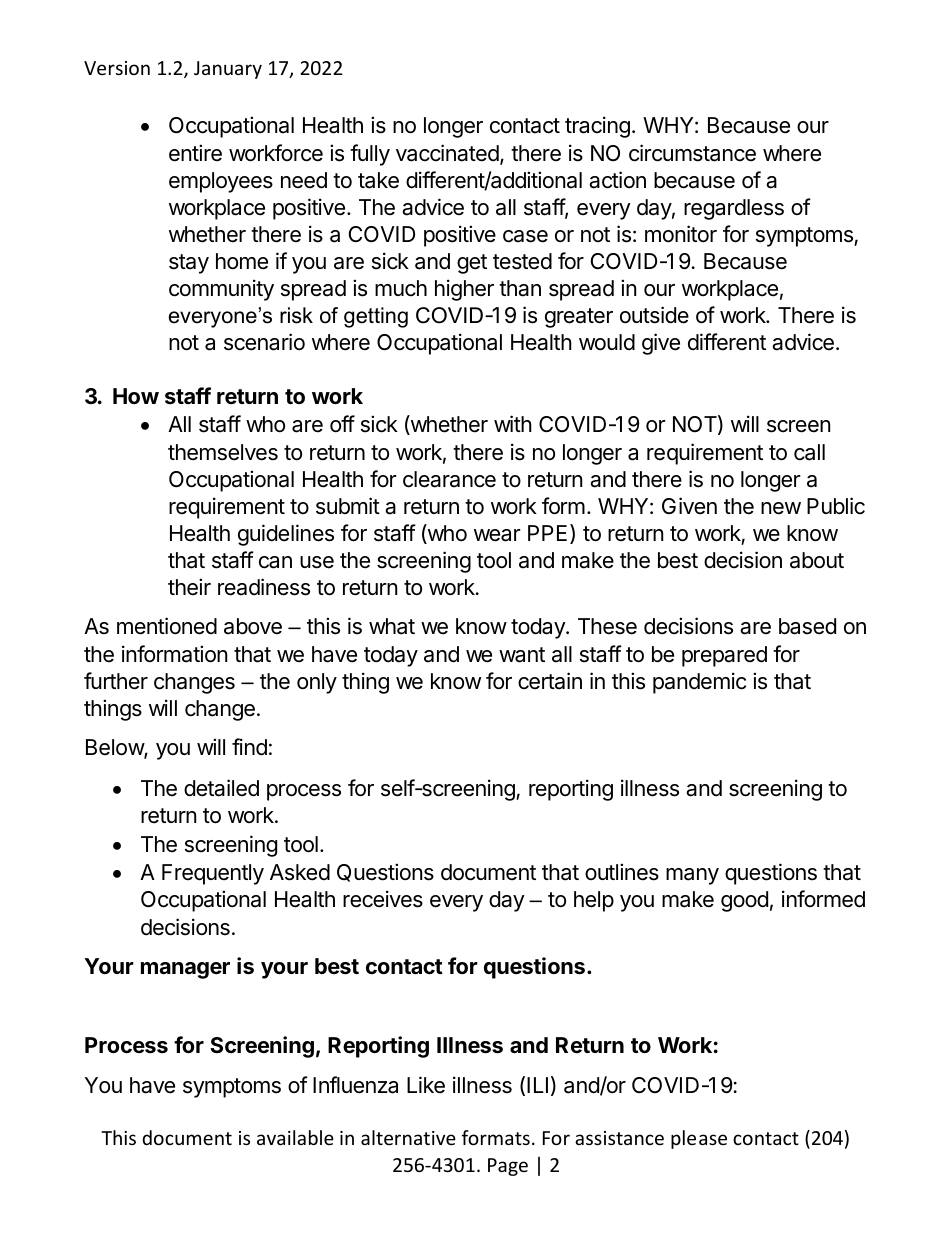  I want to click on vaccinated, so click(448, 154).
